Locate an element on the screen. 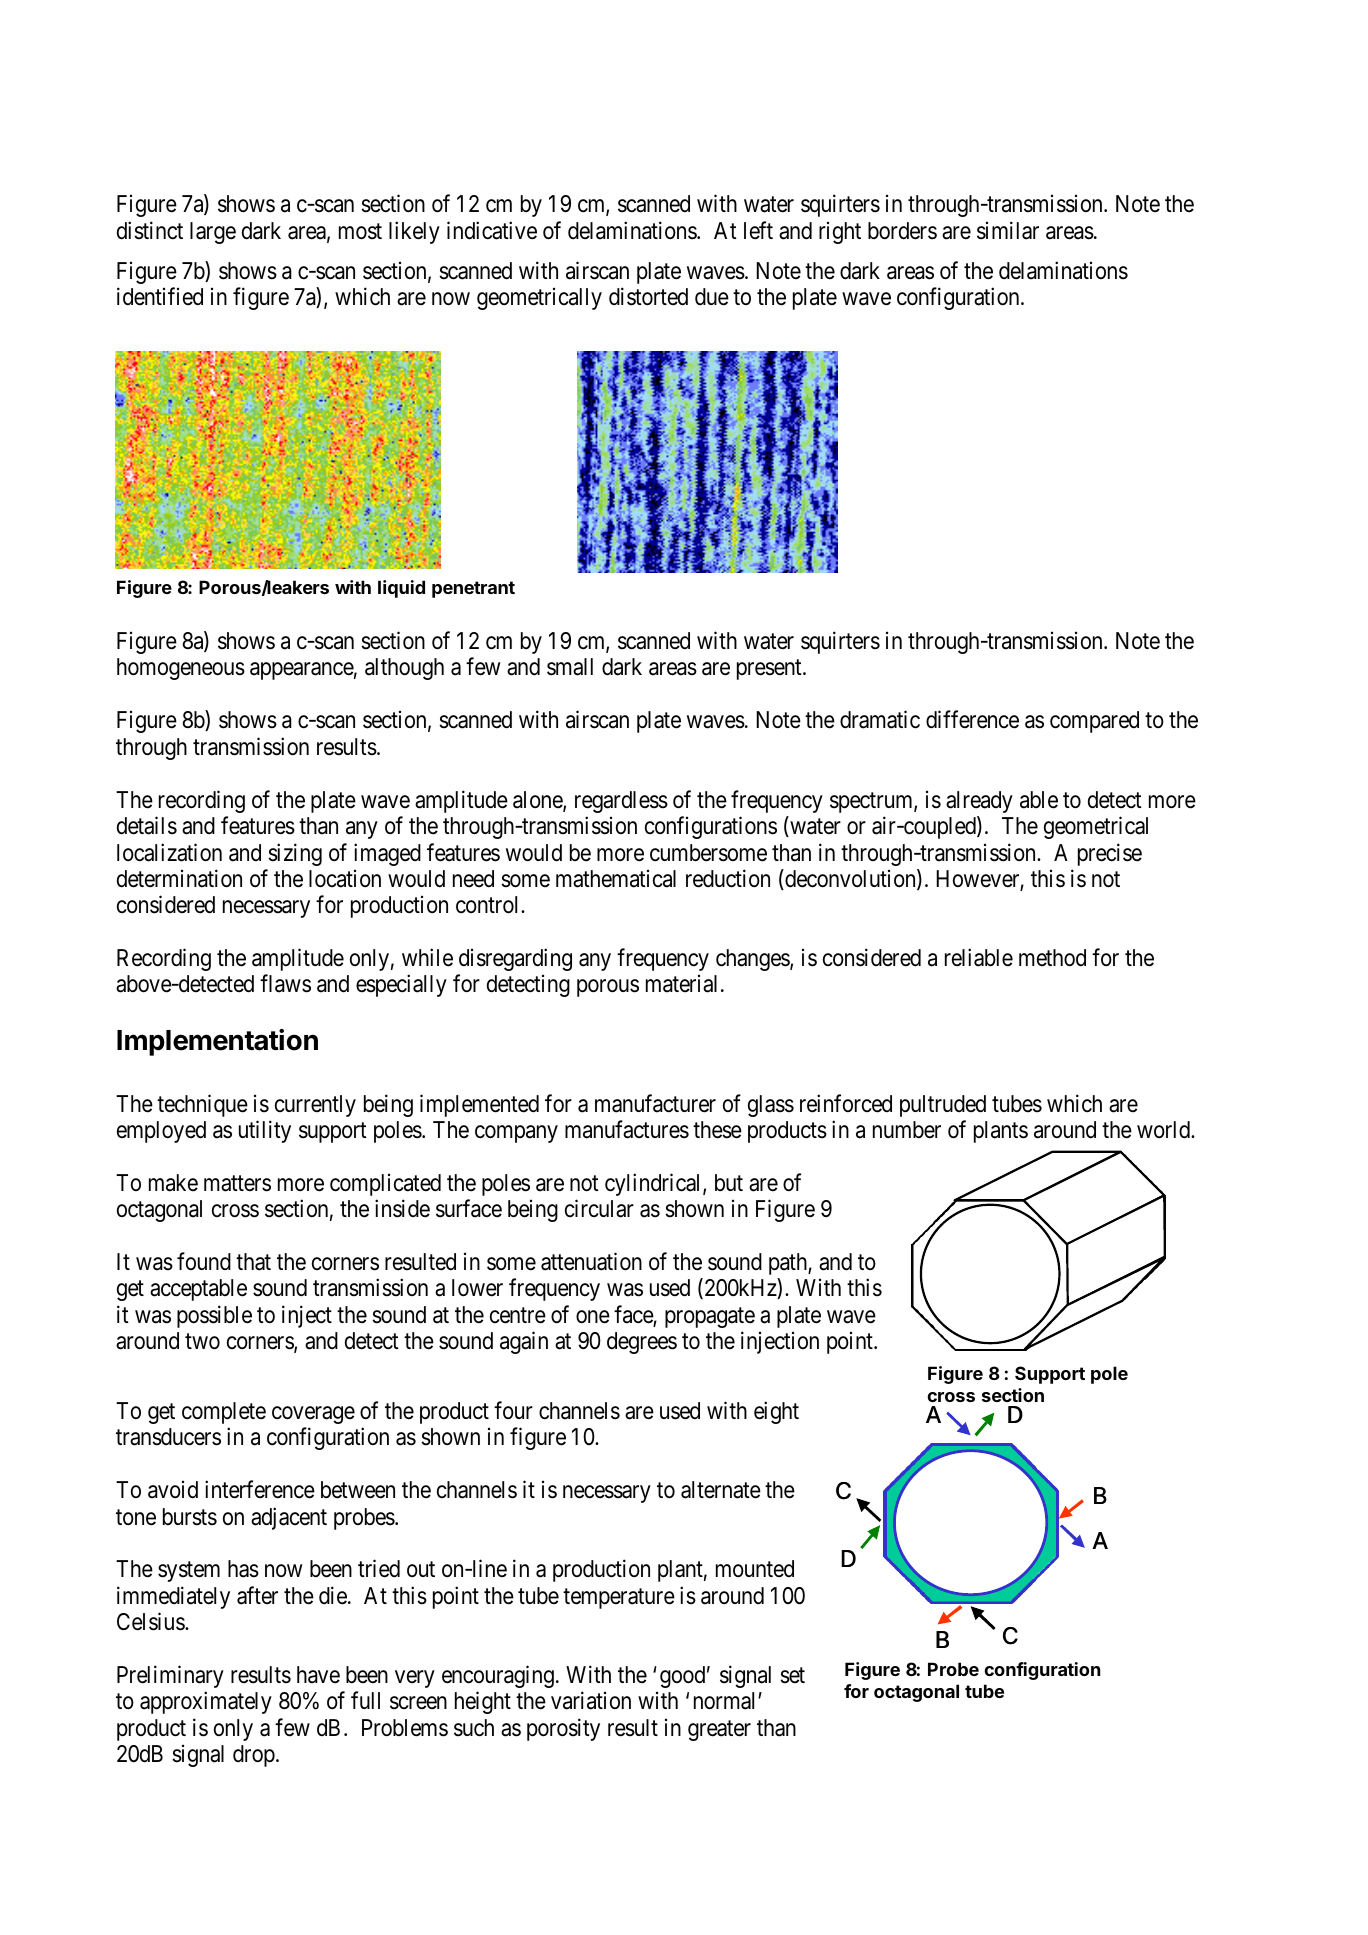 The width and height of the screenshot is (1368, 1935). liquid is located at coordinates (401, 589).
